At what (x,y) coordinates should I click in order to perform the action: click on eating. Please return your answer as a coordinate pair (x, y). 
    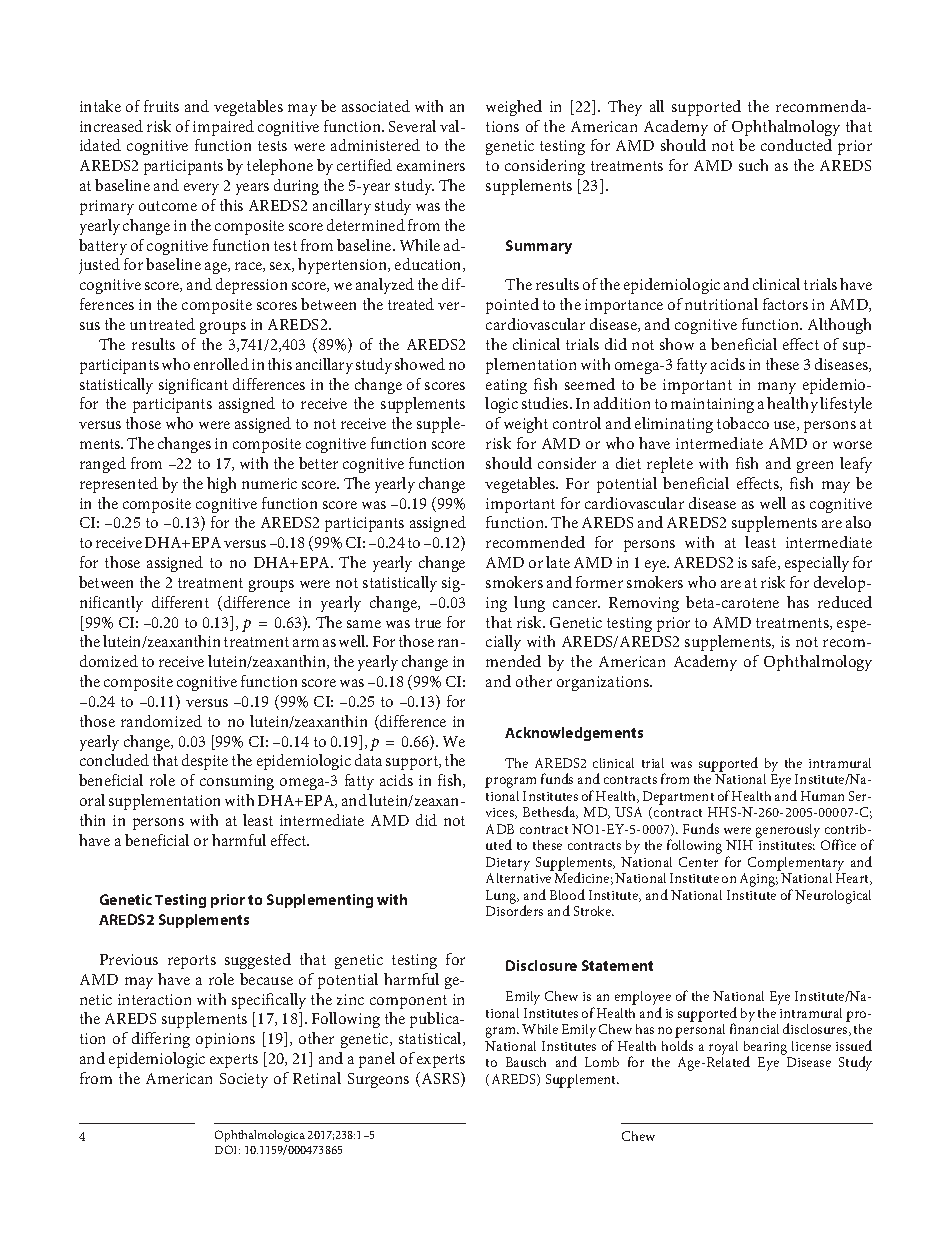
    Looking at the image, I should click on (506, 386).
